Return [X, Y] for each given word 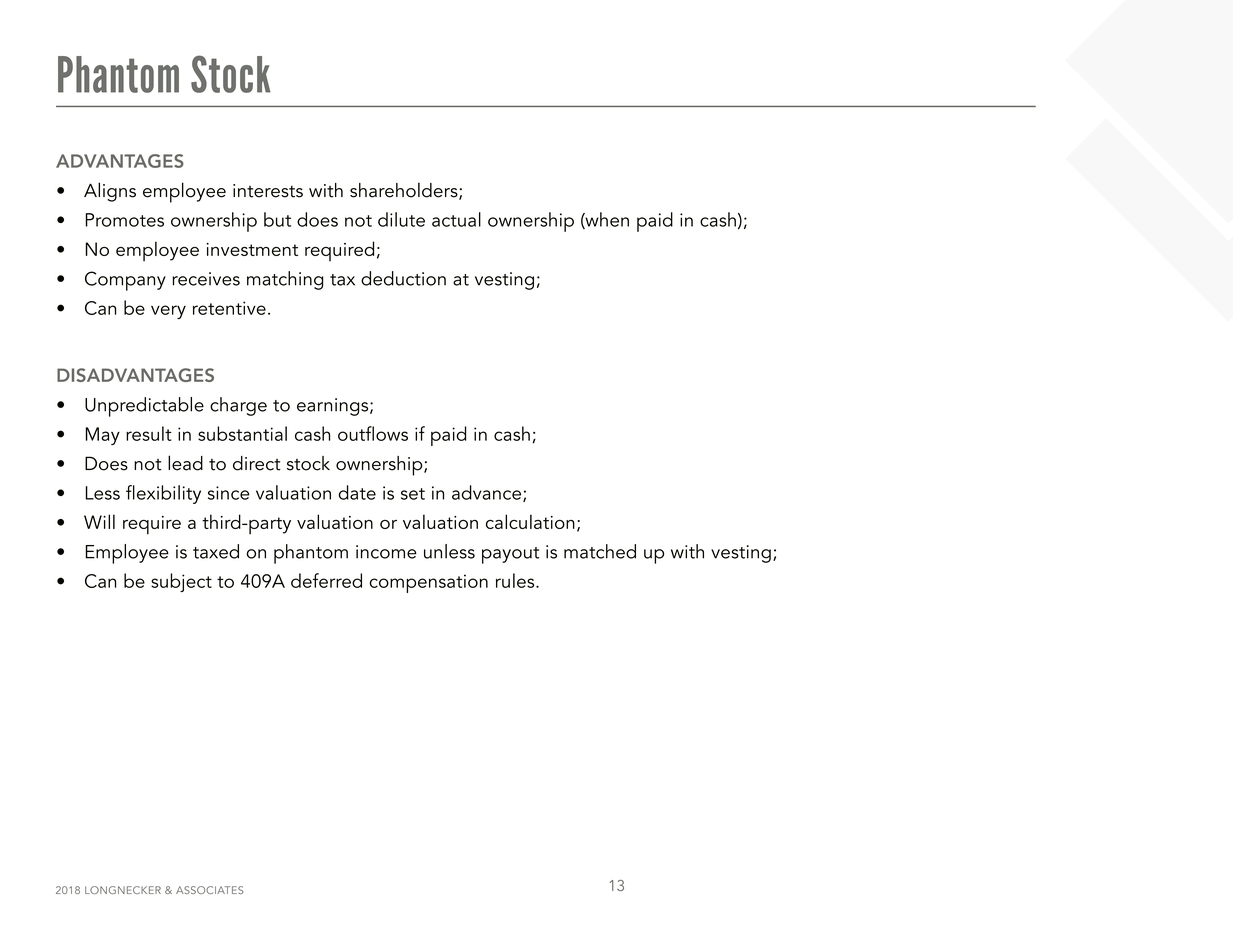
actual [456, 219]
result [149, 433]
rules [516, 580]
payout [510, 555]
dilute [401, 219]
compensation [428, 583]
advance [488, 493]
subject [181, 582]
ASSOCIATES [209, 890]
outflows [373, 433]
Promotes [125, 220]
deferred [326, 580]
